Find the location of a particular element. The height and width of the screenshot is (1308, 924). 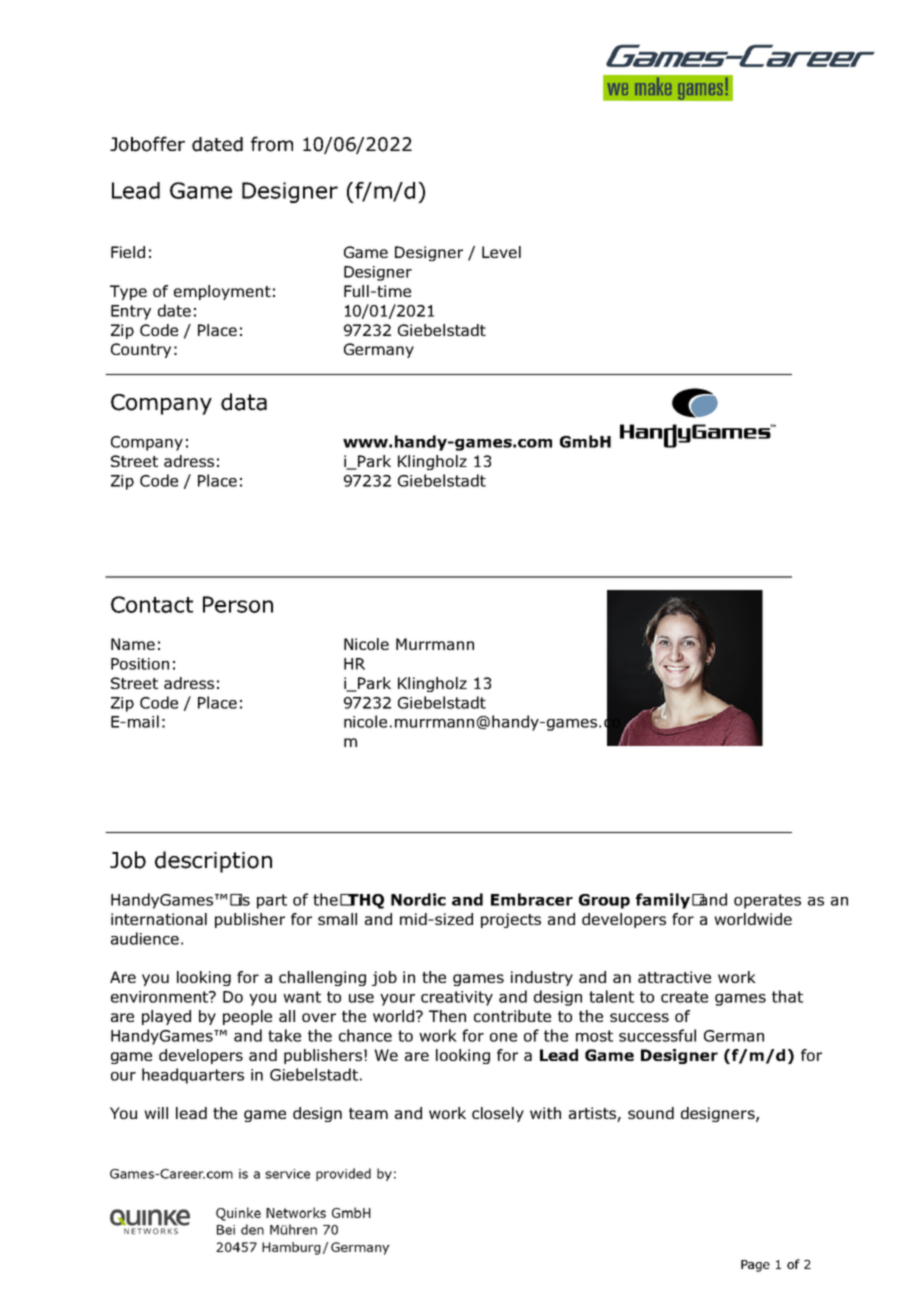

will is located at coordinates (156, 1113).
